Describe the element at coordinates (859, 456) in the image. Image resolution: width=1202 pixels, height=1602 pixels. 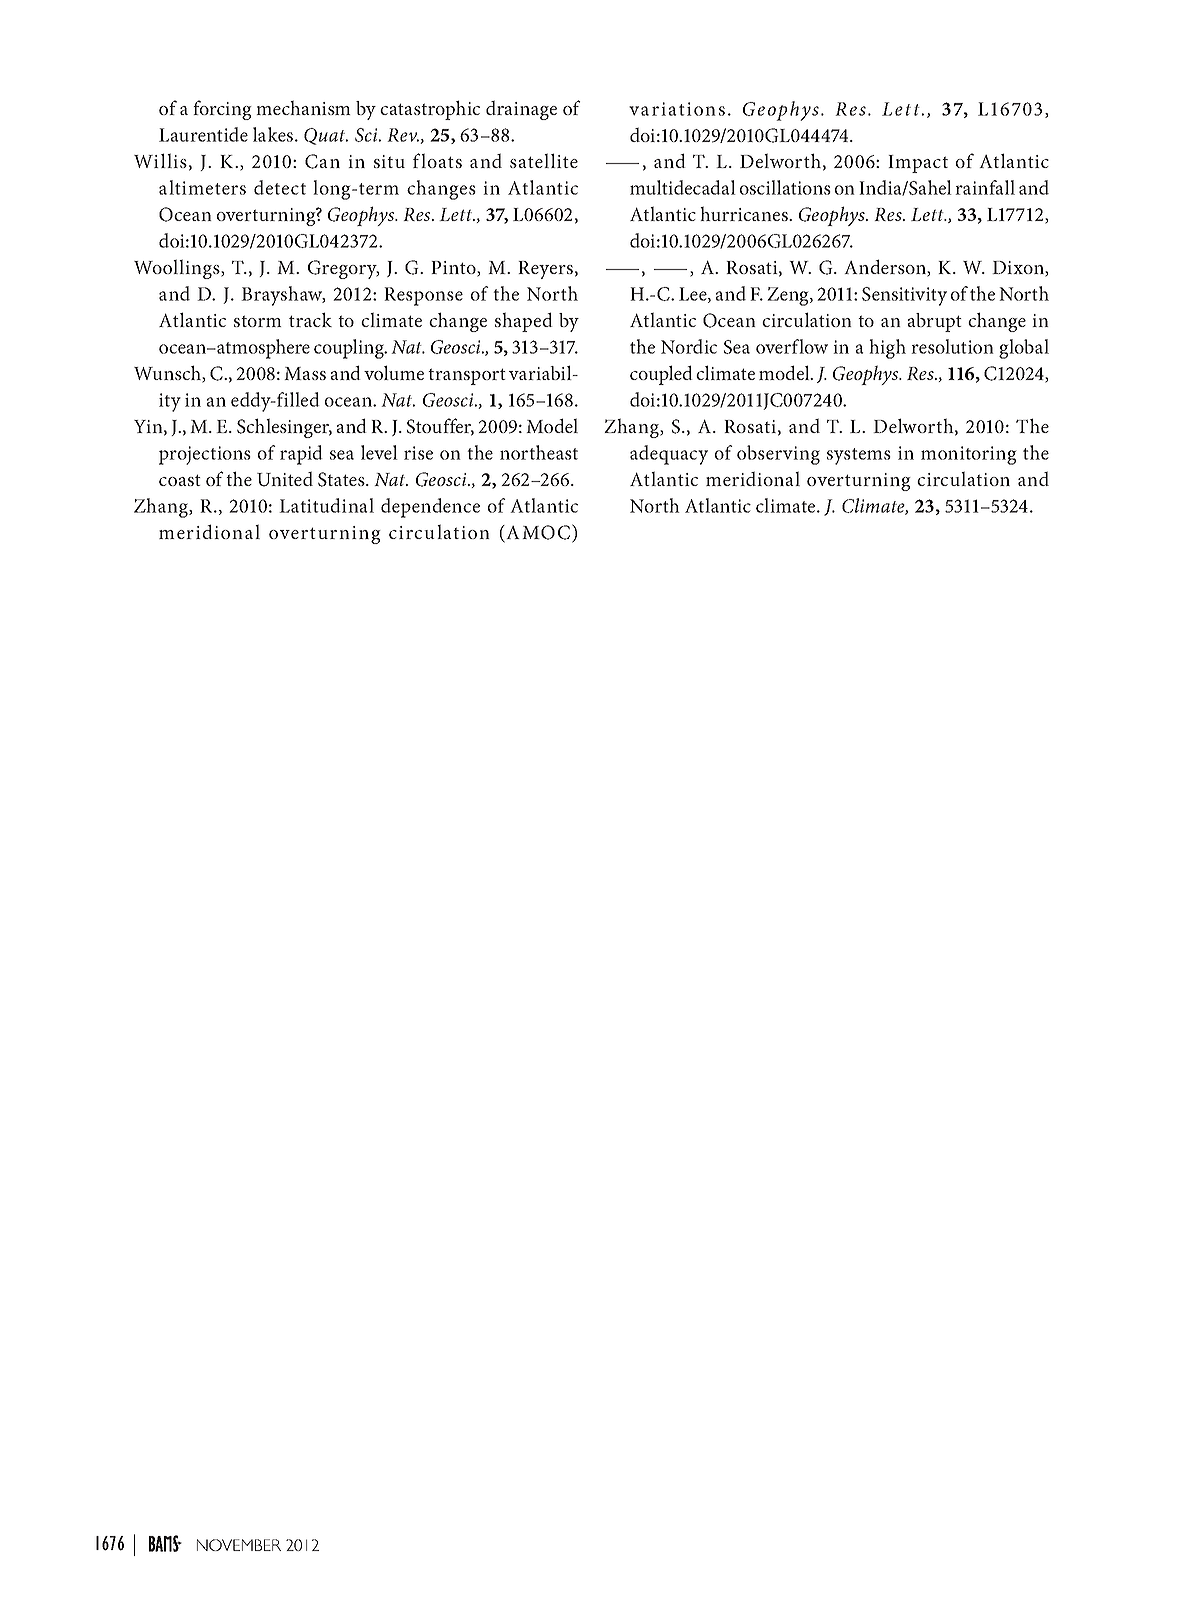
I see `systems` at that location.
